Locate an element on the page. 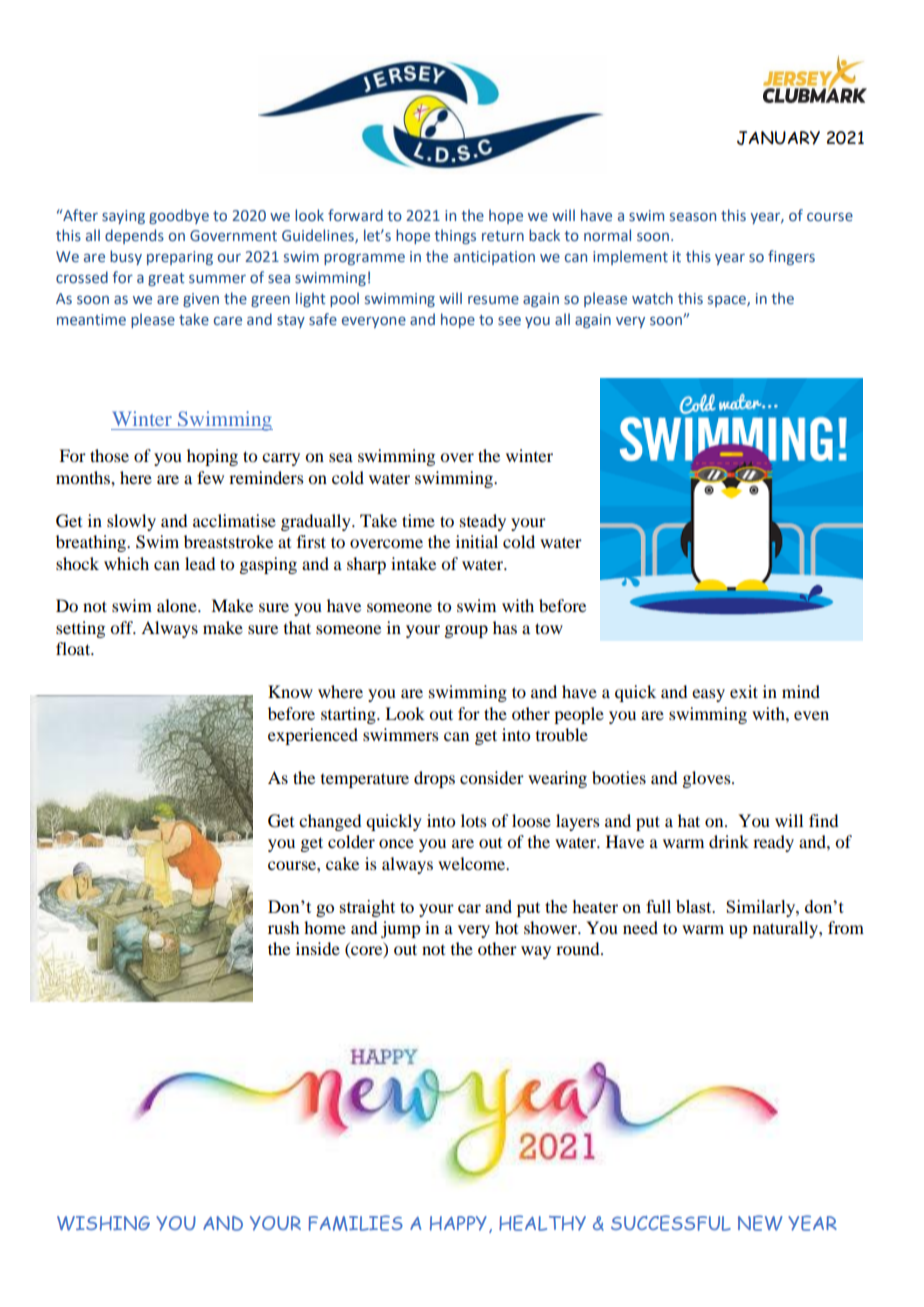 This image has height=1307, width=924. rush is located at coordinates (283, 927).
